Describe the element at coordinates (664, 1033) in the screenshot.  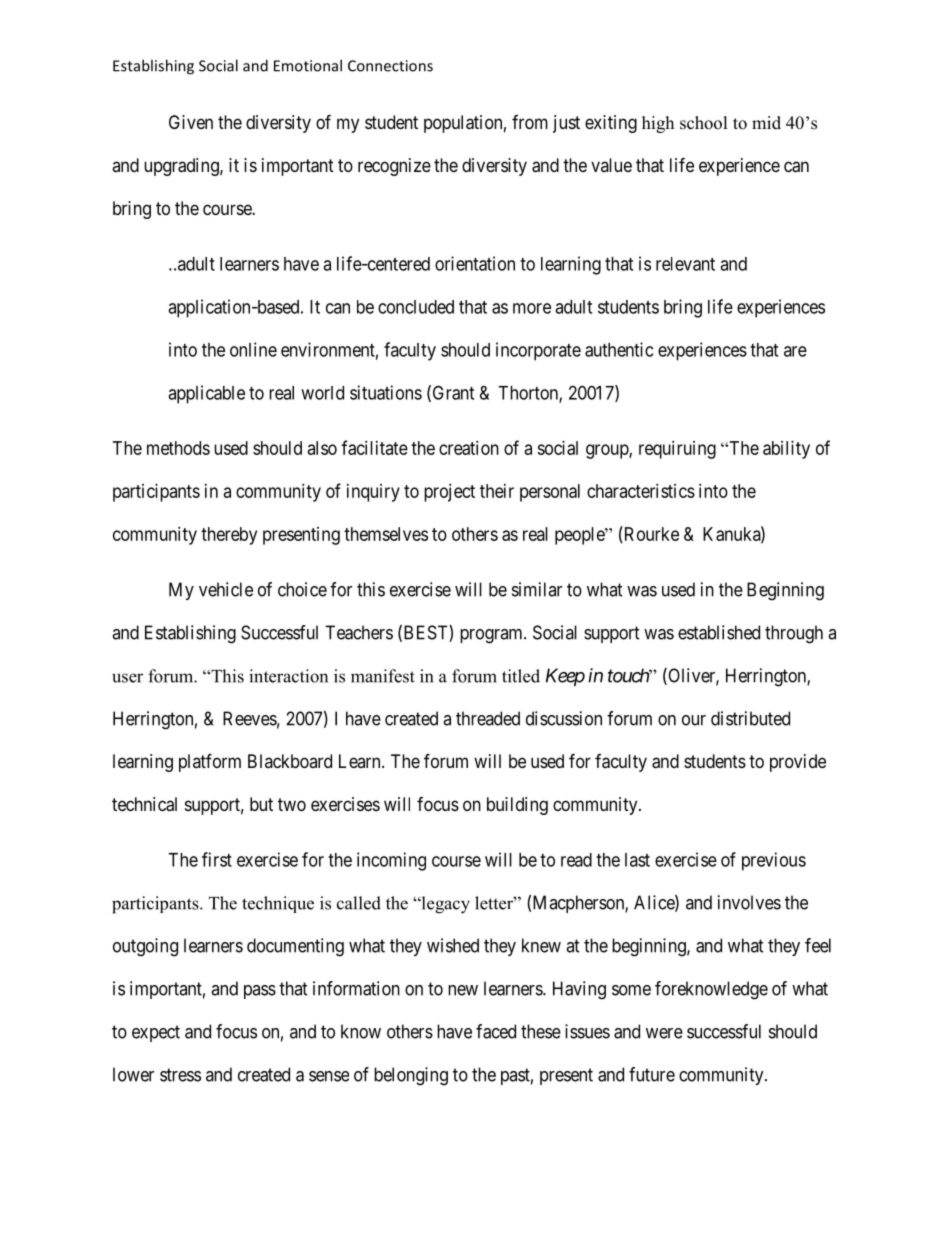
I see `were` at that location.
